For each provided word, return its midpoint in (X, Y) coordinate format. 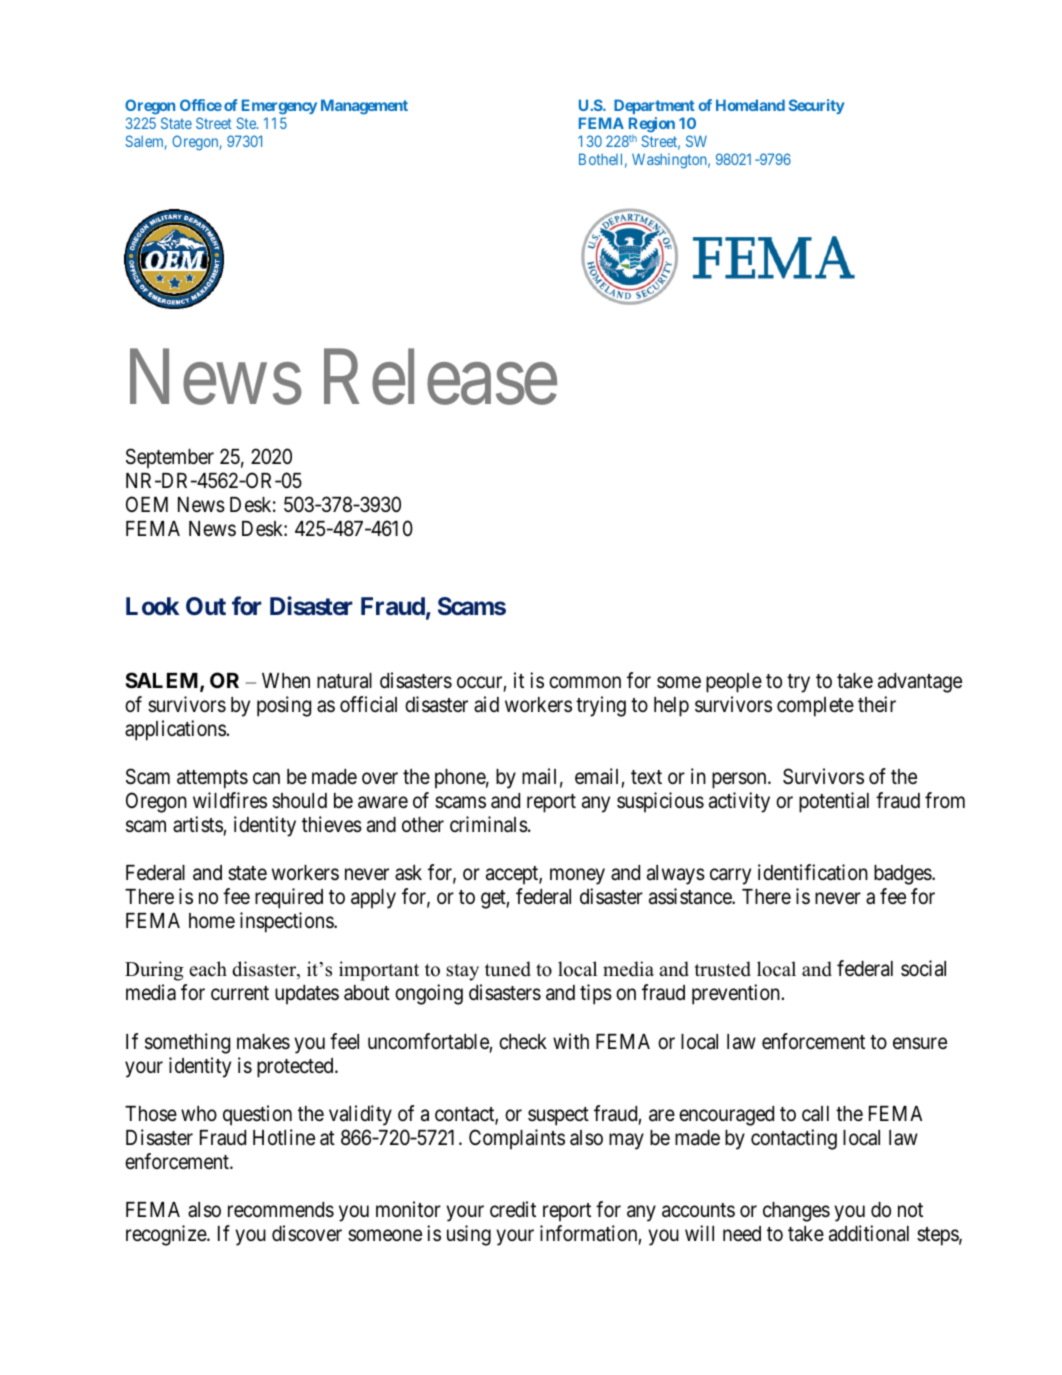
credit (513, 1209)
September (170, 458)
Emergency (279, 107)
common (585, 682)
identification (813, 872)
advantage (920, 683)
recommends (281, 1210)
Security (816, 106)
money (577, 876)
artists (198, 824)
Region (652, 126)
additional (869, 1233)
